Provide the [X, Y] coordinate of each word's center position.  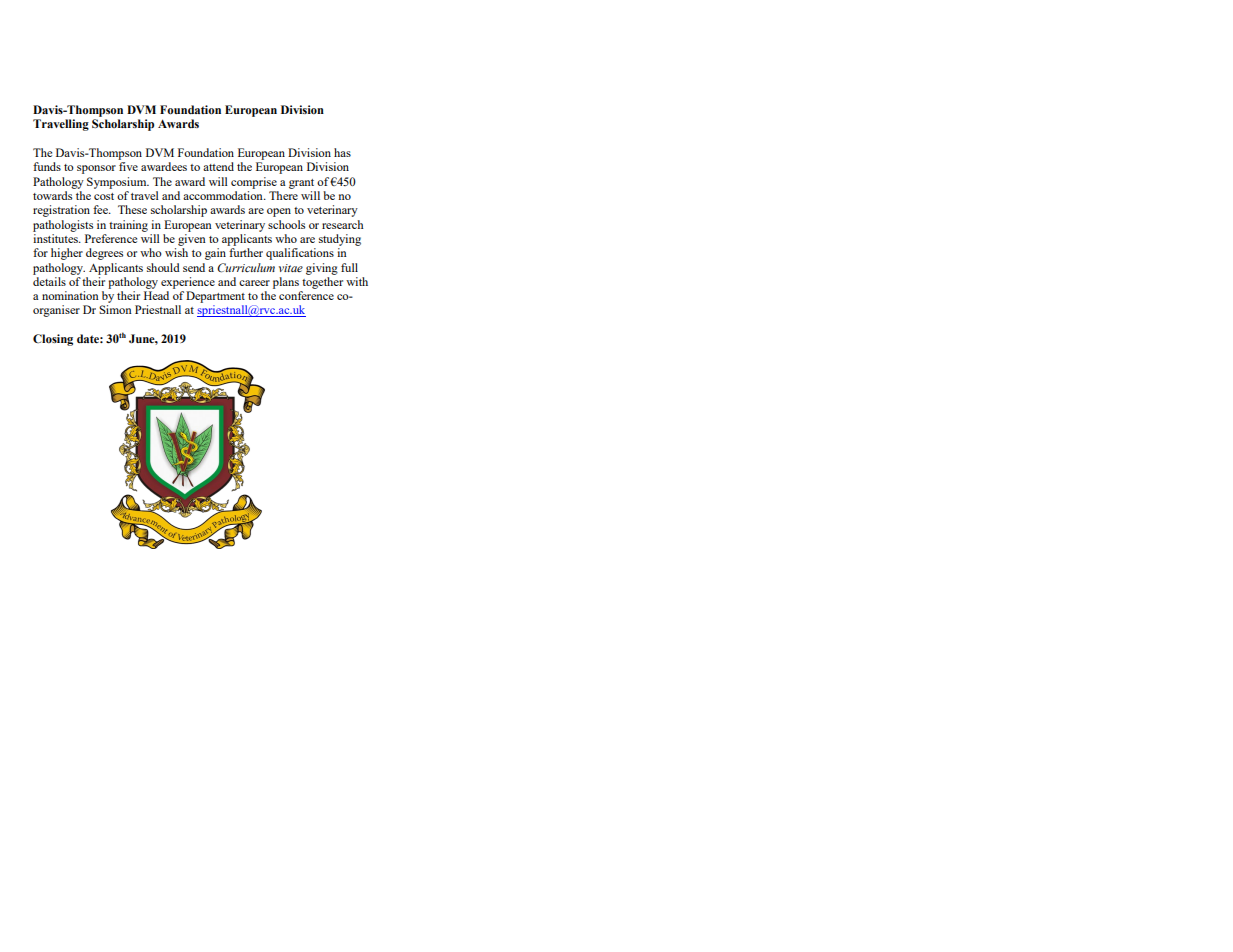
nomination [70, 295]
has [342, 152]
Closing [53, 340]
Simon [115, 309]
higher [67, 254]
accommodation [224, 195]
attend [218, 166]
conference [306, 295]
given [192, 240]
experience [188, 283]
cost [104, 196]
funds [47, 166]
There [283, 195]
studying [340, 240]
